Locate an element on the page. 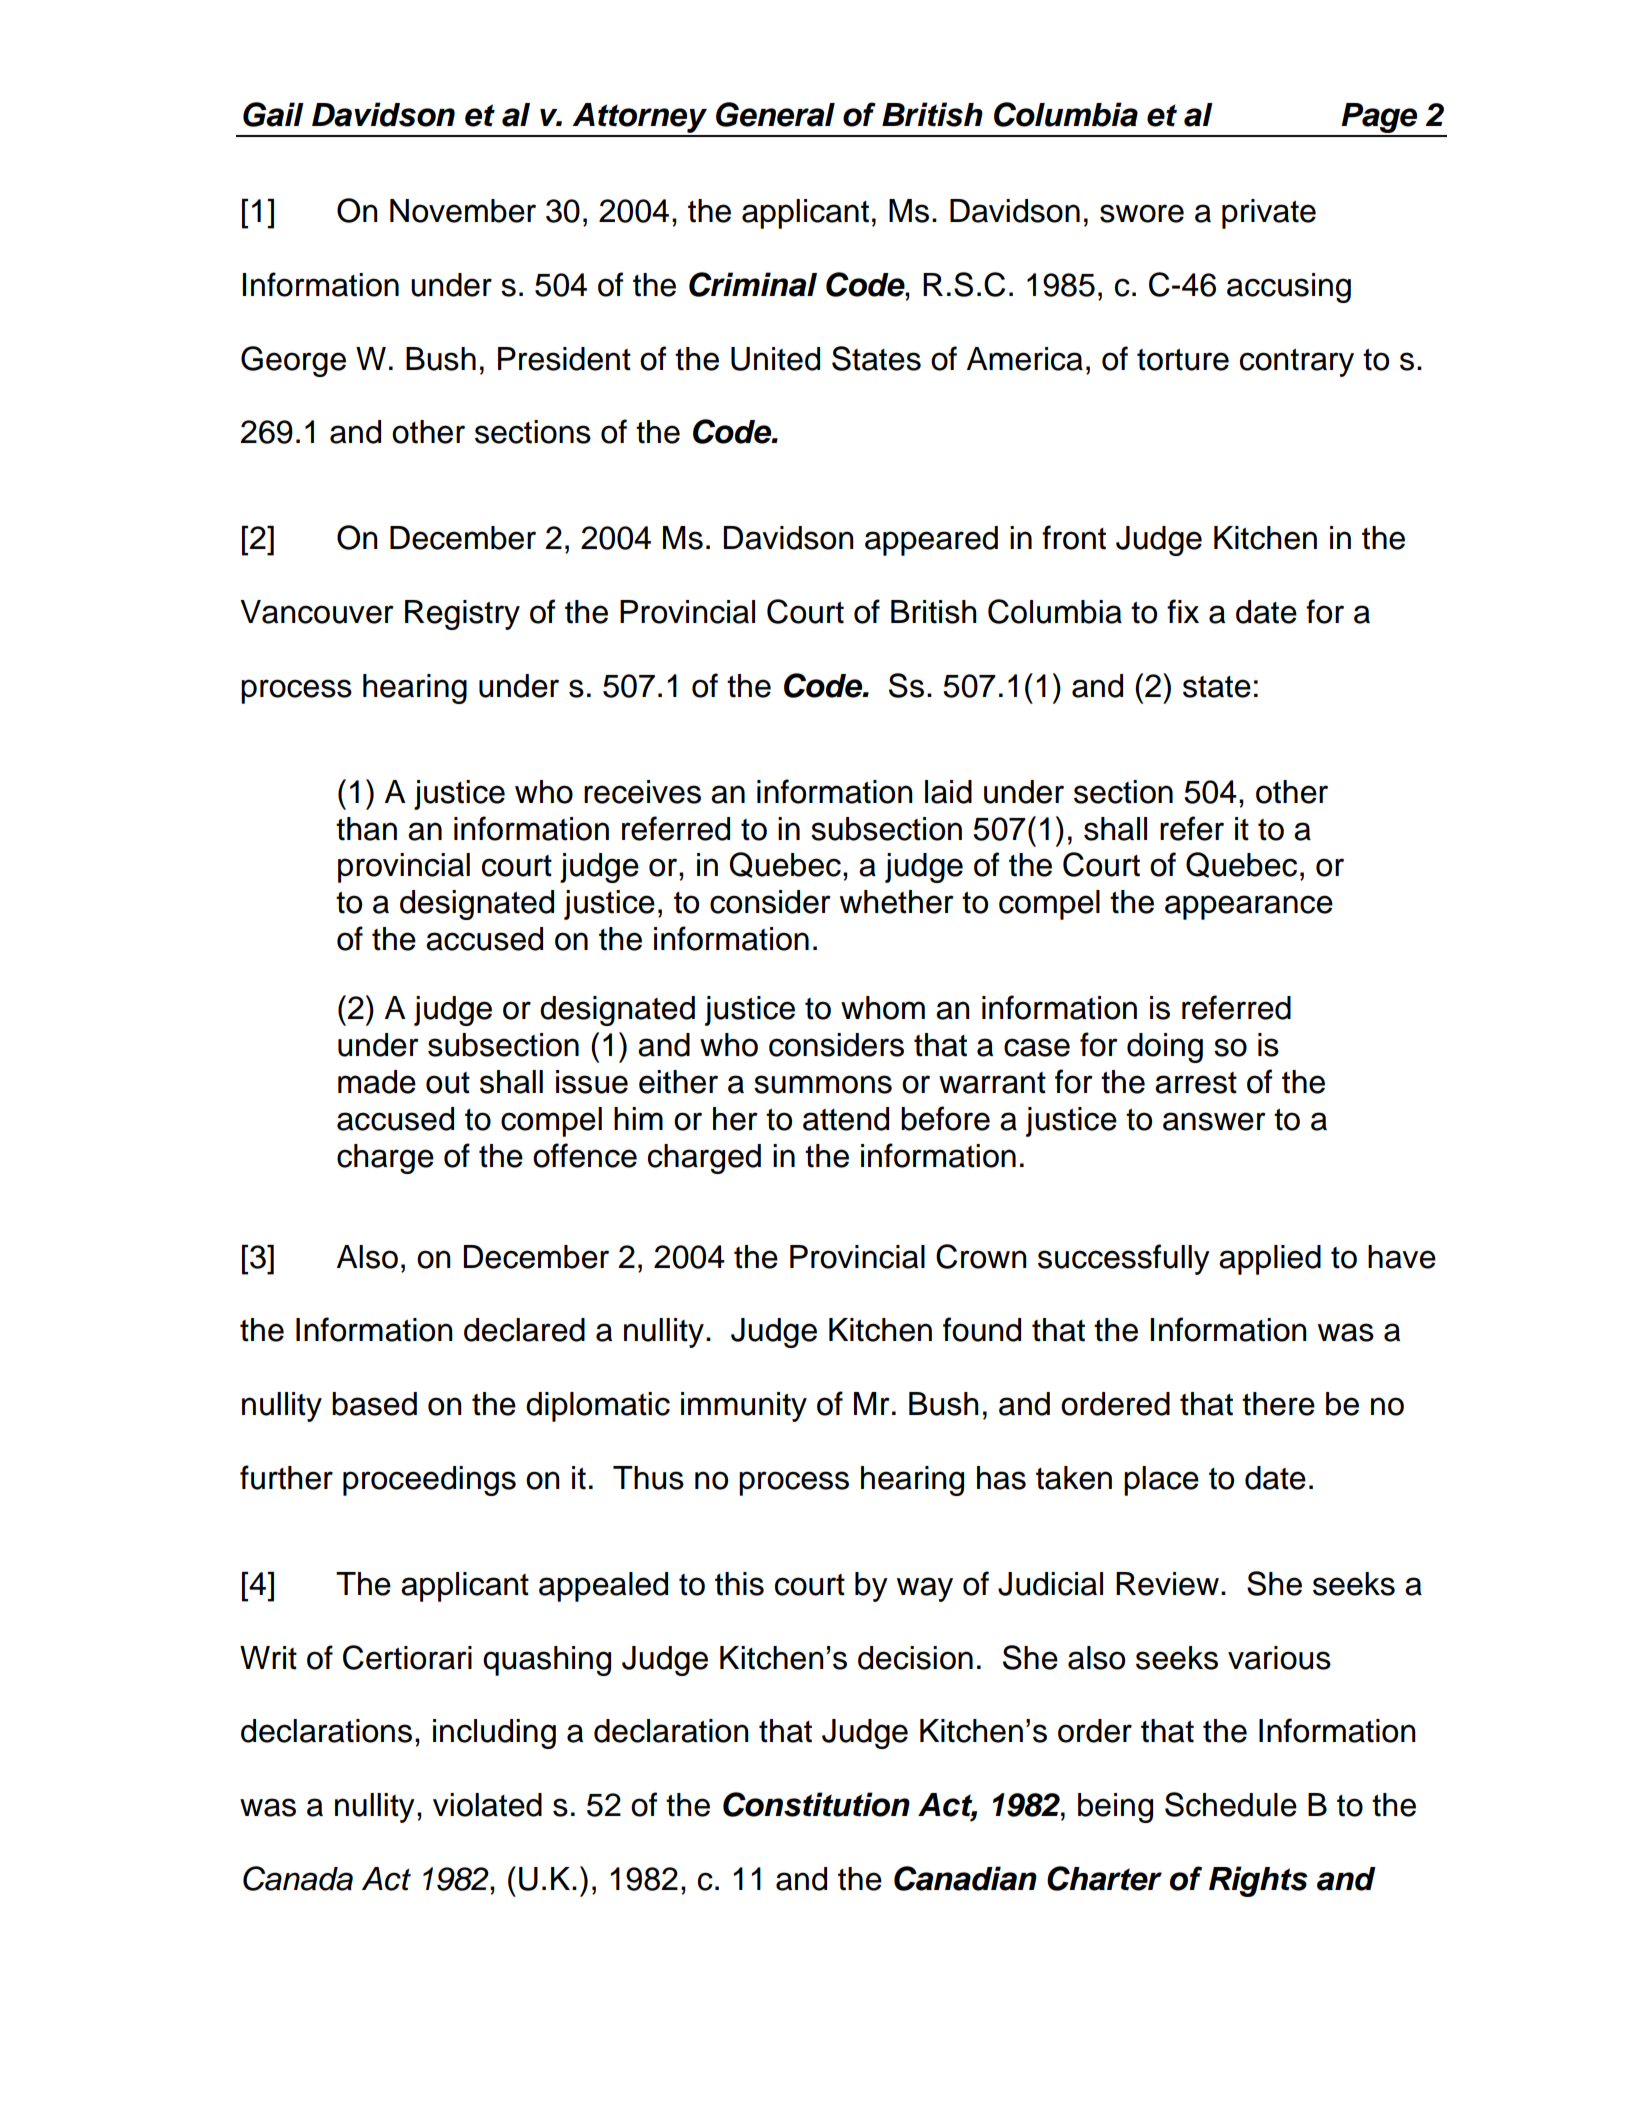  violated is located at coordinates (487, 1805).
